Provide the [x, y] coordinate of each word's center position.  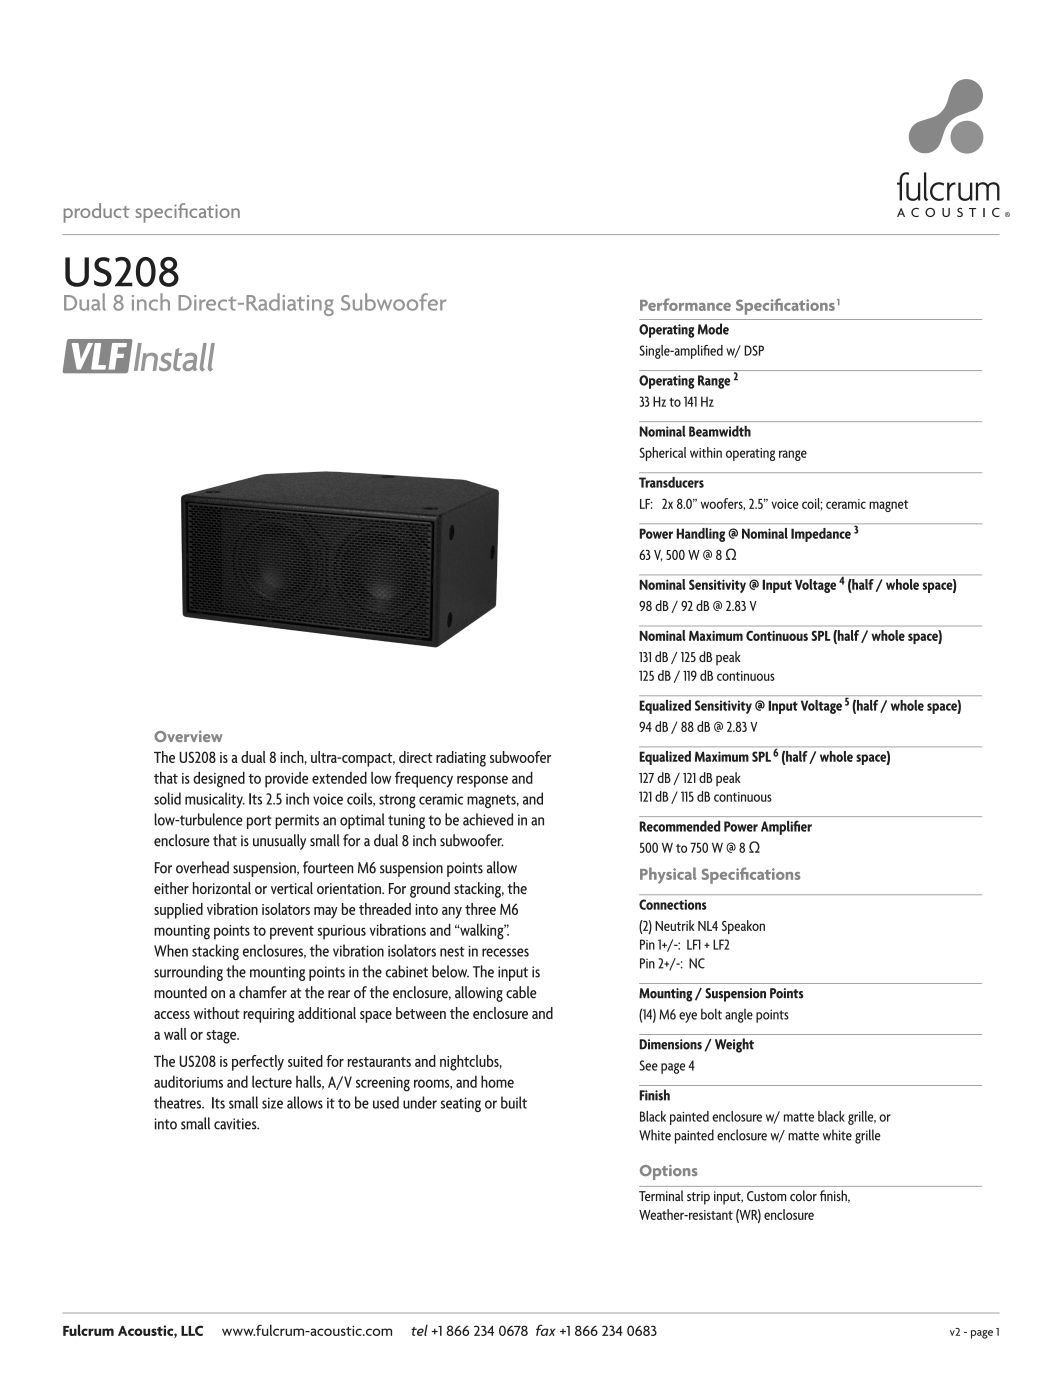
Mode [713, 329]
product [97, 213]
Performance [685, 304]
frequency [424, 780]
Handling [701, 535]
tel [419, 1330]
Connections [673, 904]
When [171, 950]
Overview [188, 736]
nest [452, 951]
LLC [192, 1330]
